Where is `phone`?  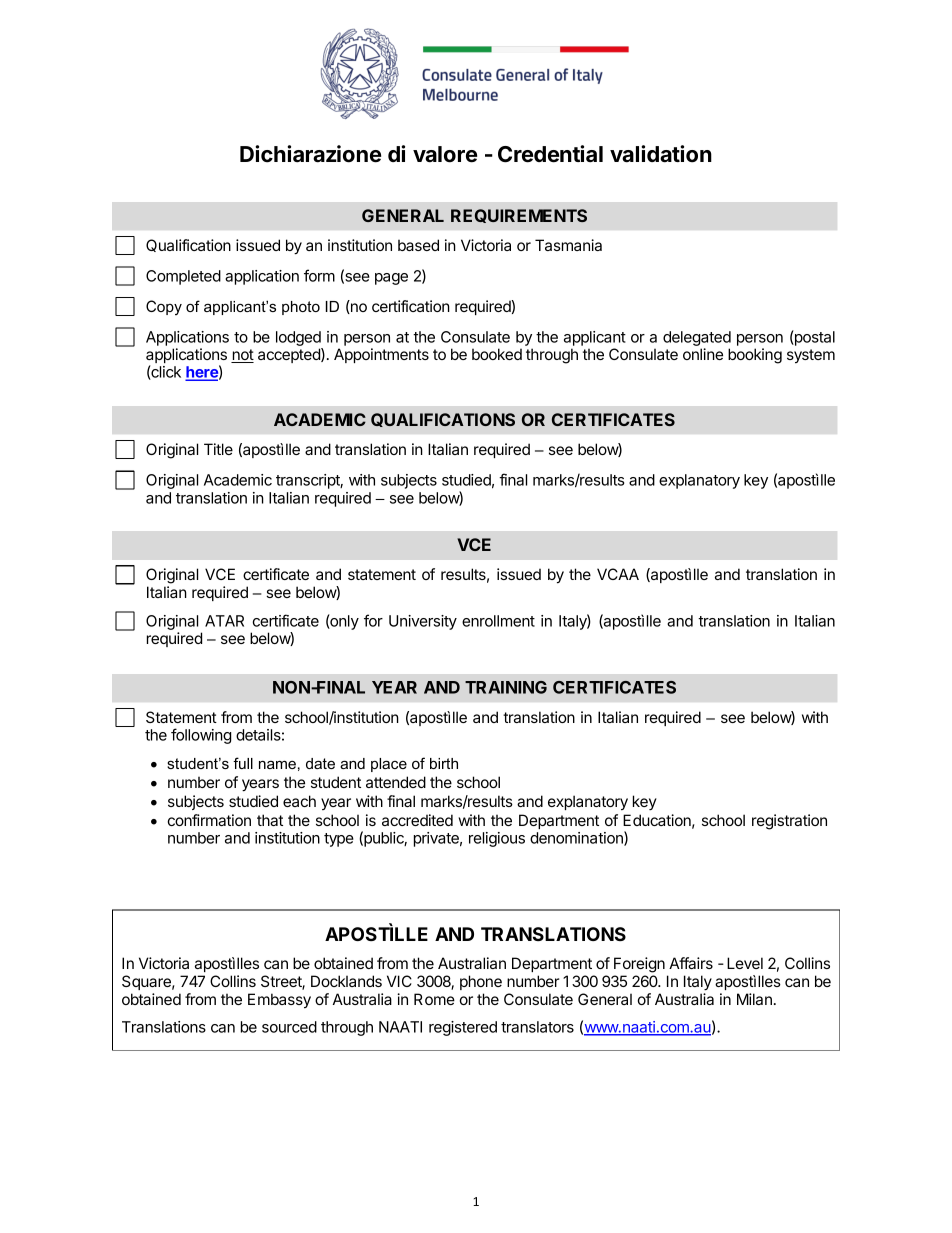 phone is located at coordinates (481, 982).
